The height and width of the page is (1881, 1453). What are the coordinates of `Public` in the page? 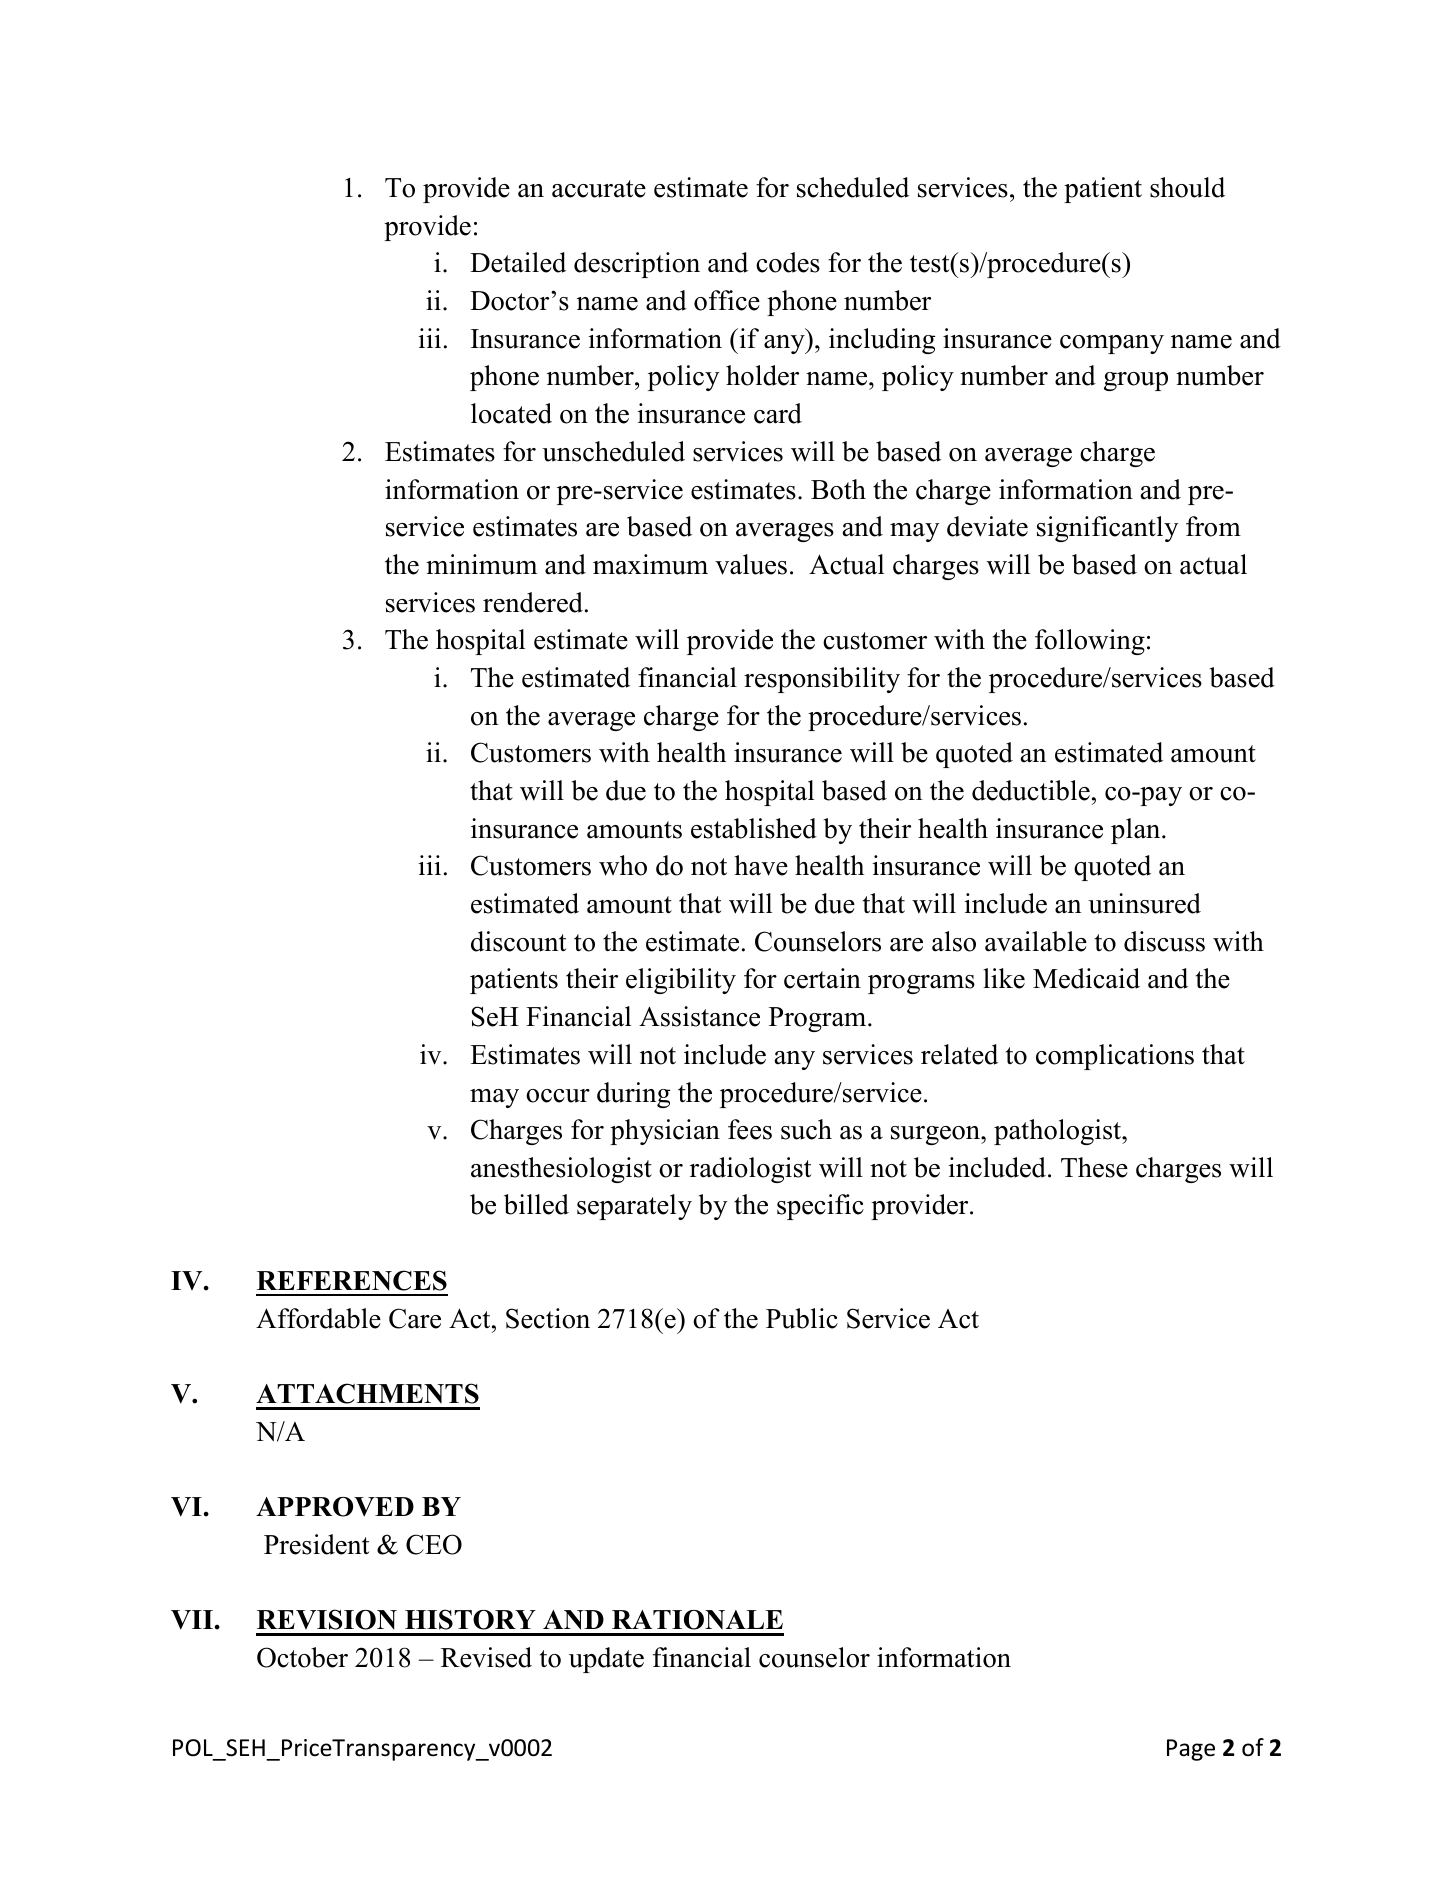 It's located at (802, 1318).
